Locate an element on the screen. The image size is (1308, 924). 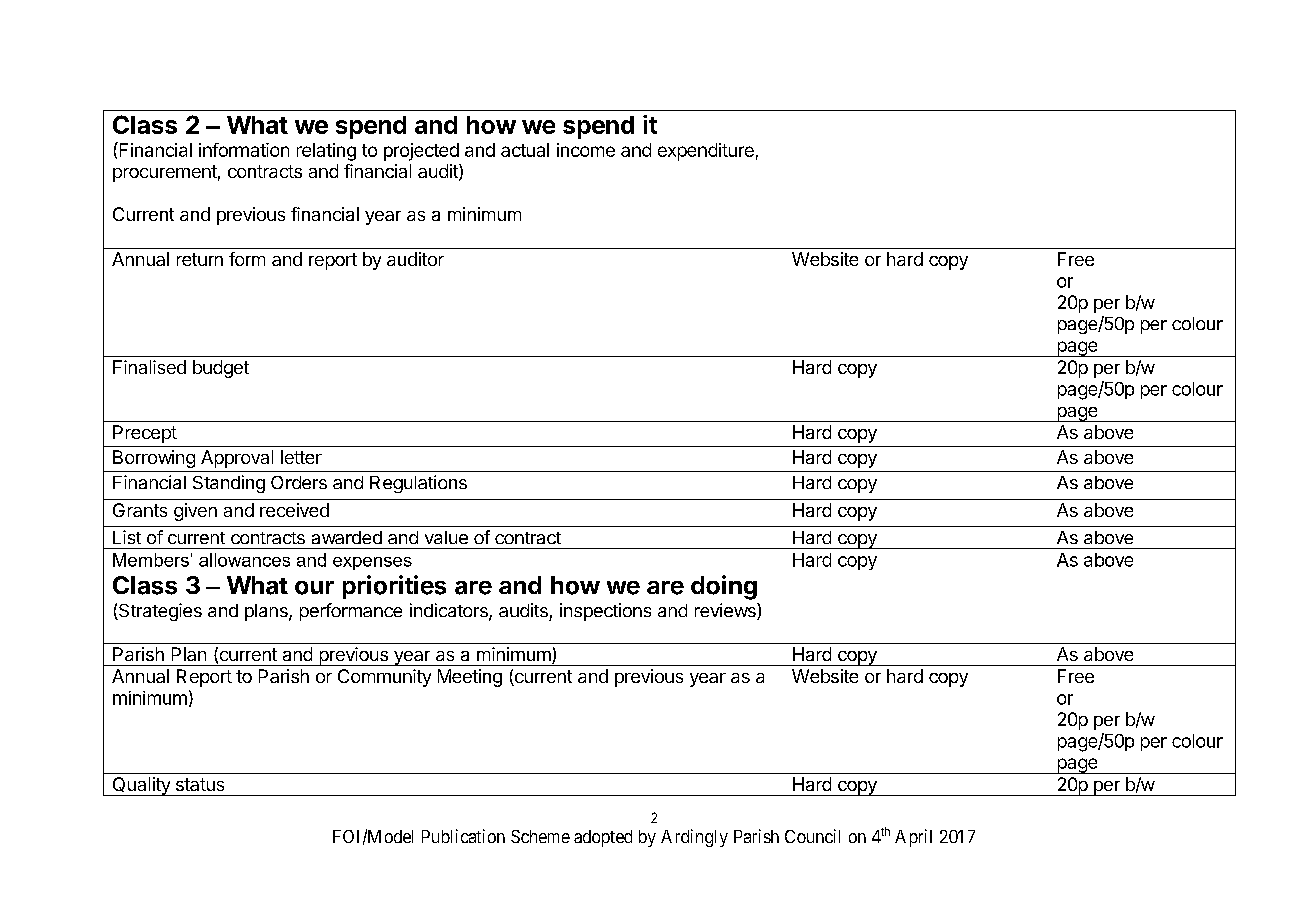
actual is located at coordinates (525, 150).
